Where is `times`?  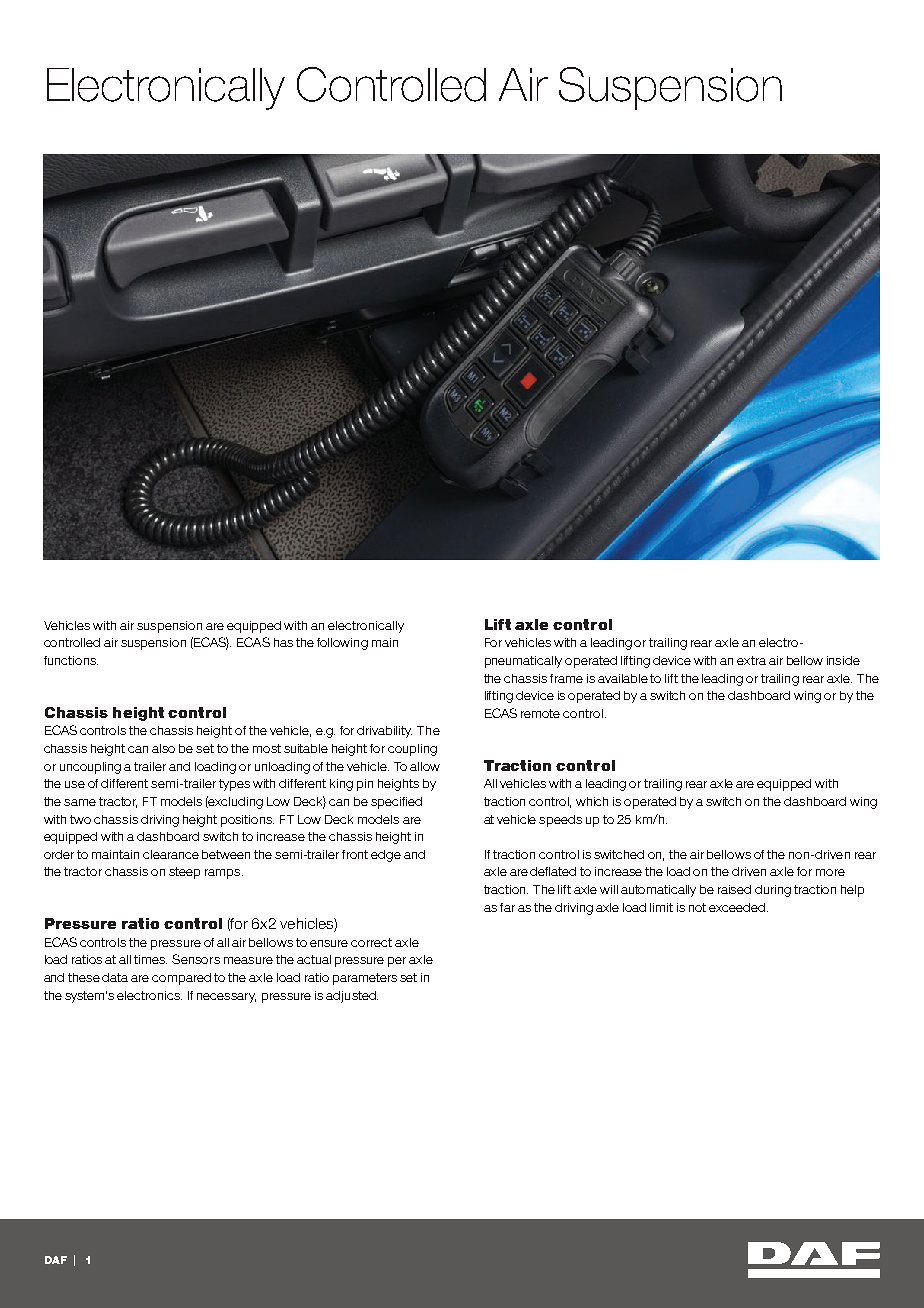 times is located at coordinates (150, 959).
